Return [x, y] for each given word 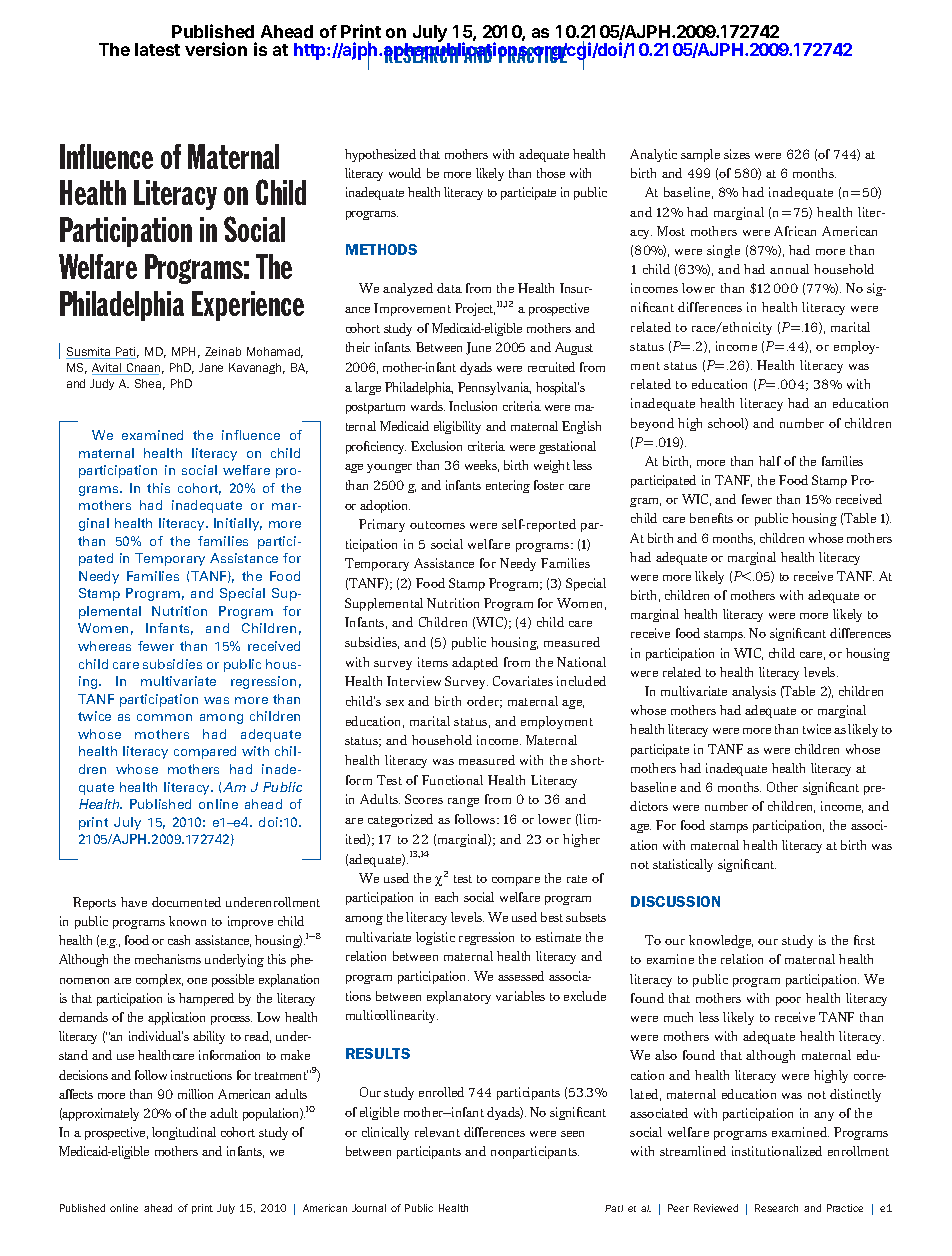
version [216, 49]
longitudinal [184, 1133]
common [164, 717]
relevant [437, 1132]
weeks [482, 466]
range [463, 802]
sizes [737, 154]
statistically [683, 865]
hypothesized [380, 155]
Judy [102, 384]
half [770, 461]
